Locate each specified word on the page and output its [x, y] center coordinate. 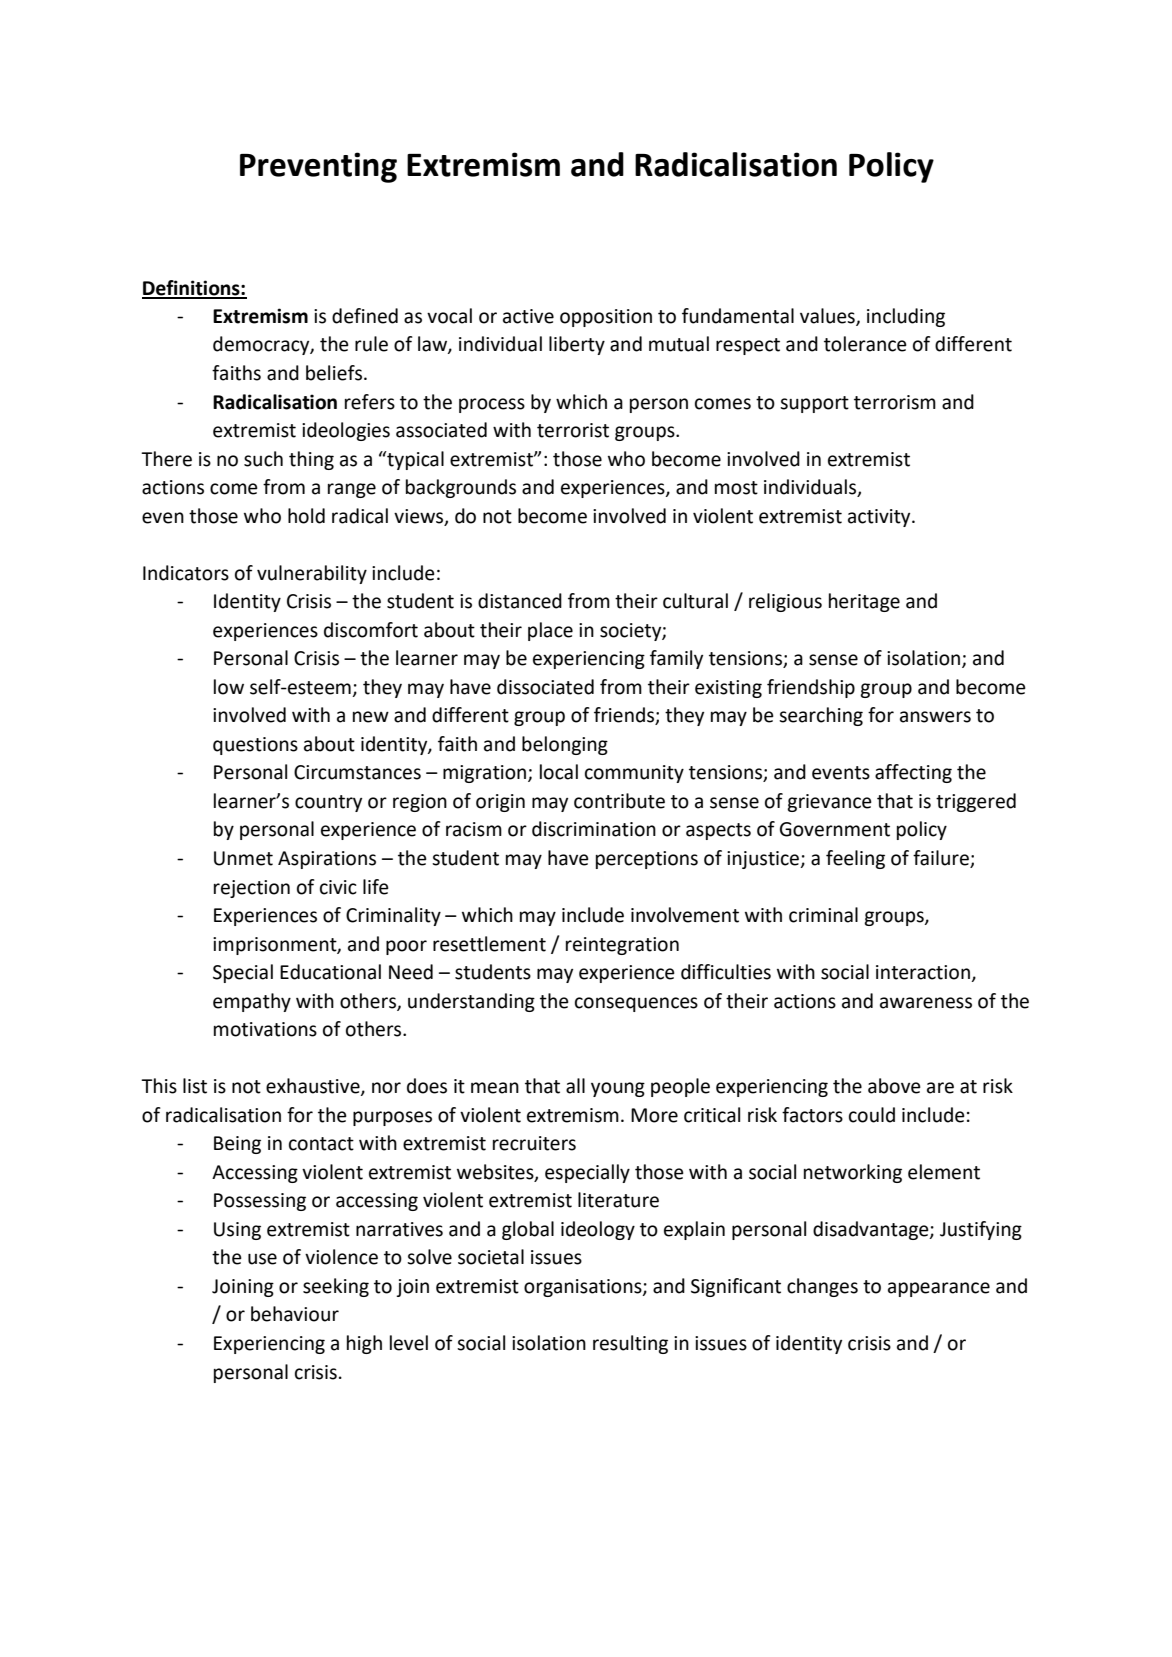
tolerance [865, 344]
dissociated [545, 687]
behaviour [295, 1314]
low [229, 687]
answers [935, 717]
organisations [584, 1288]
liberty [577, 345]
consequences [636, 1004]
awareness [926, 1003]
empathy [252, 1002]
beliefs [335, 373]
